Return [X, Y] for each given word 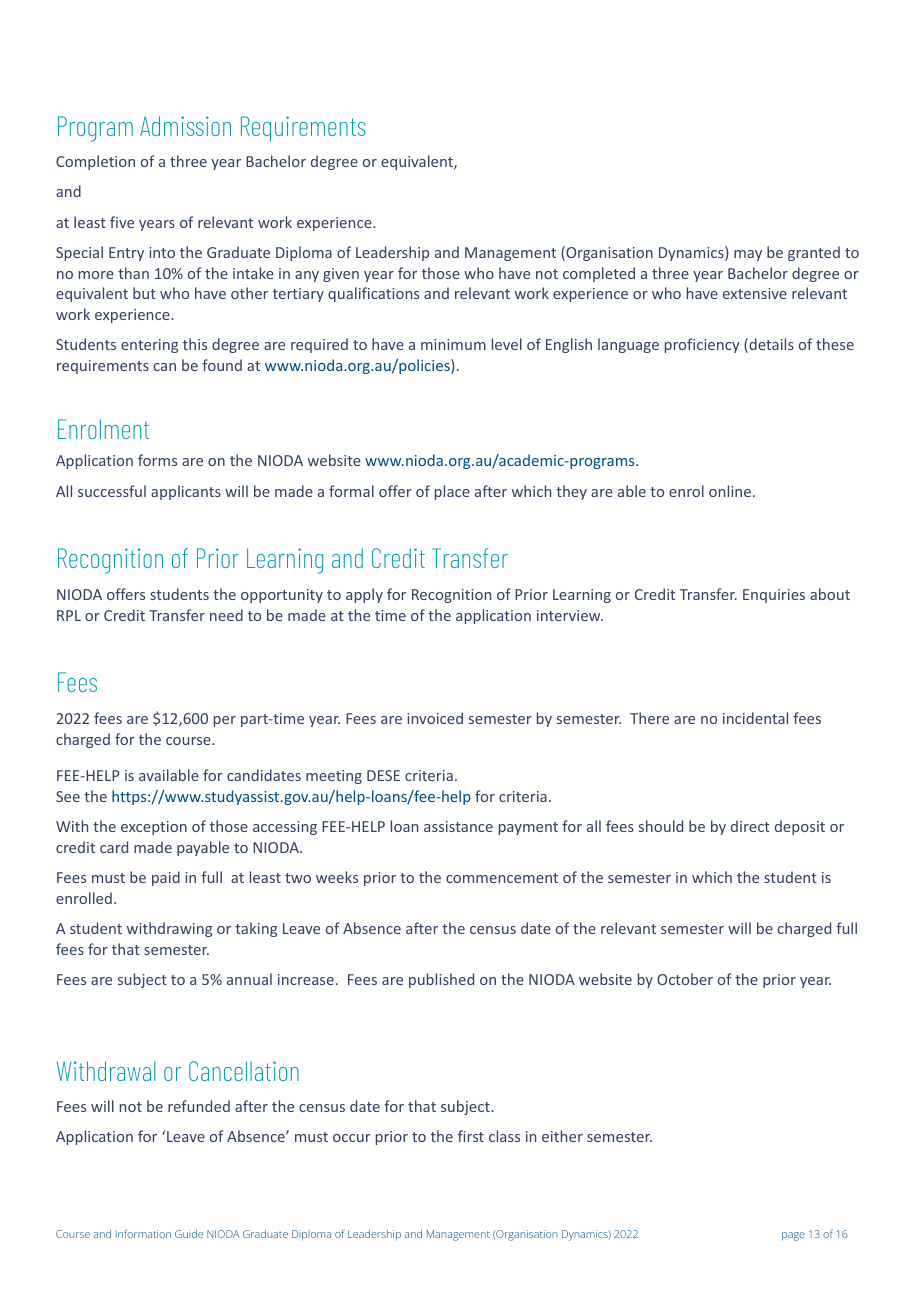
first [471, 1136]
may [748, 255]
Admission [185, 126]
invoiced [435, 718]
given [341, 275]
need [226, 615]
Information [143, 1233]
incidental [755, 718]
